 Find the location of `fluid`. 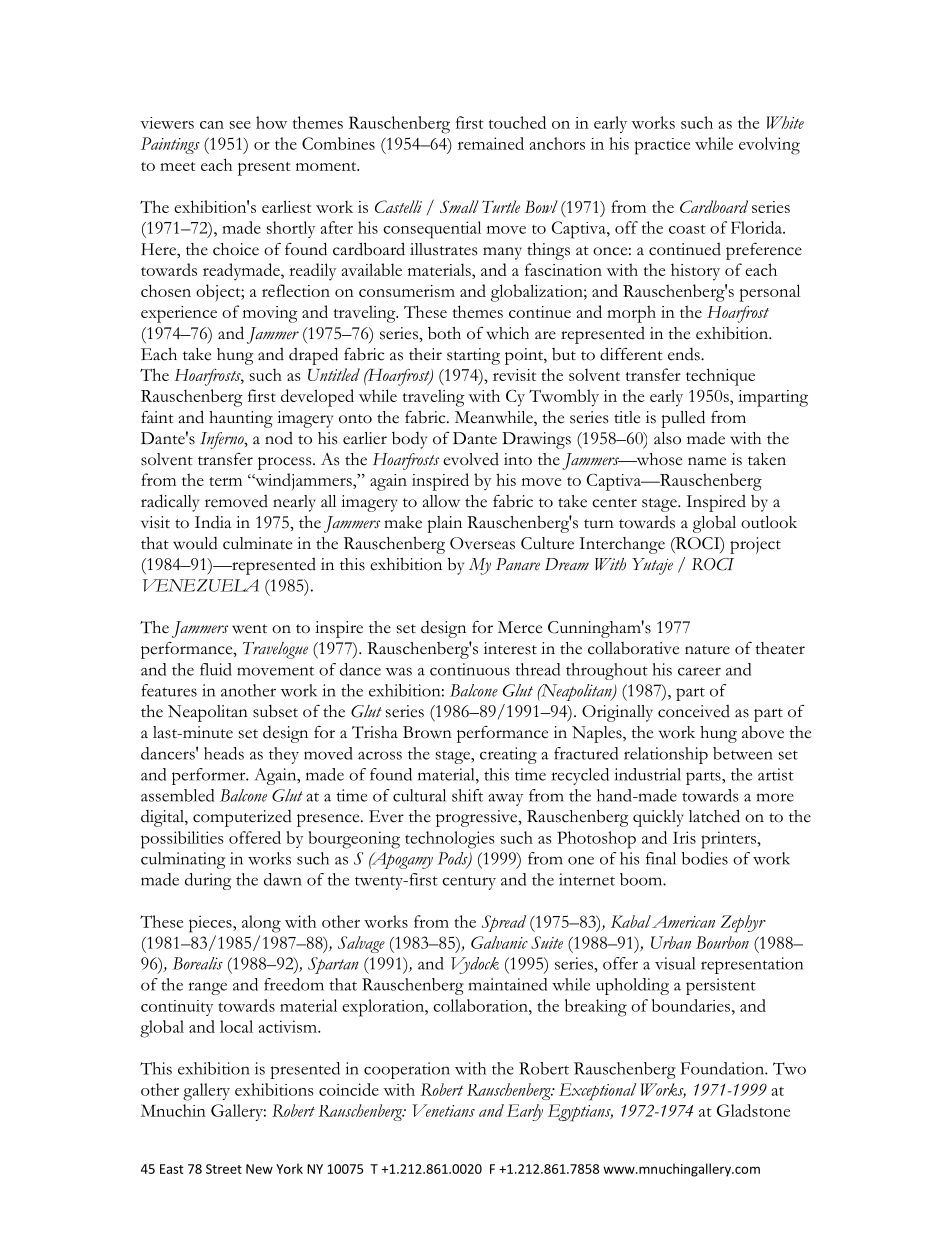

fluid is located at coordinates (216, 669).
